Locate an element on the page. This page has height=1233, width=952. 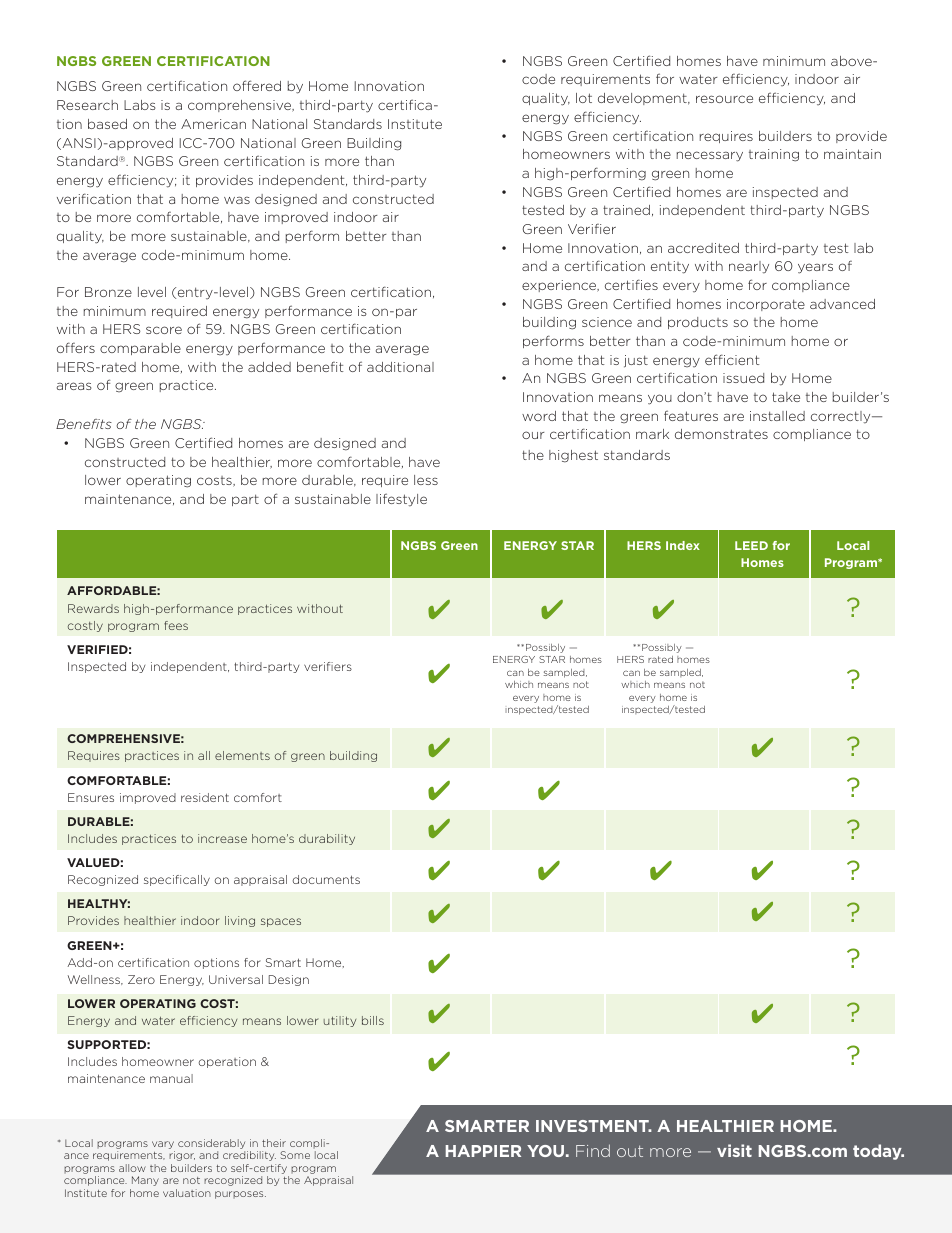
rigor is located at coordinates (182, 1156).
